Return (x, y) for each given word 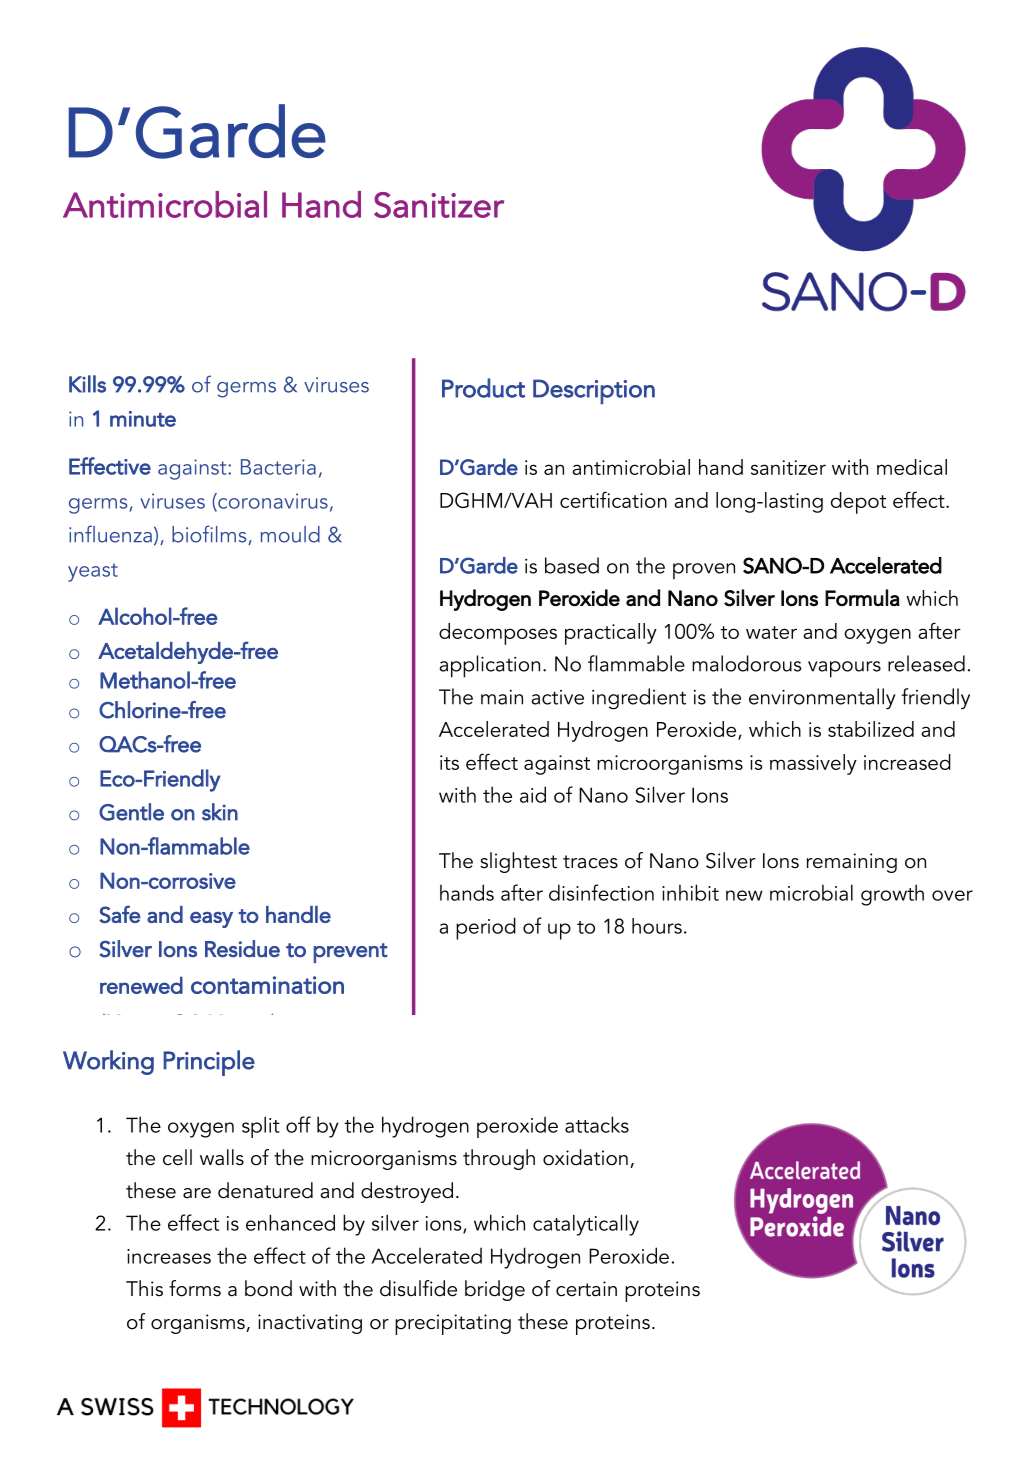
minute (143, 419)
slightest (518, 862)
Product (483, 388)
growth (892, 895)
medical (912, 467)
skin (220, 812)
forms (195, 1288)
